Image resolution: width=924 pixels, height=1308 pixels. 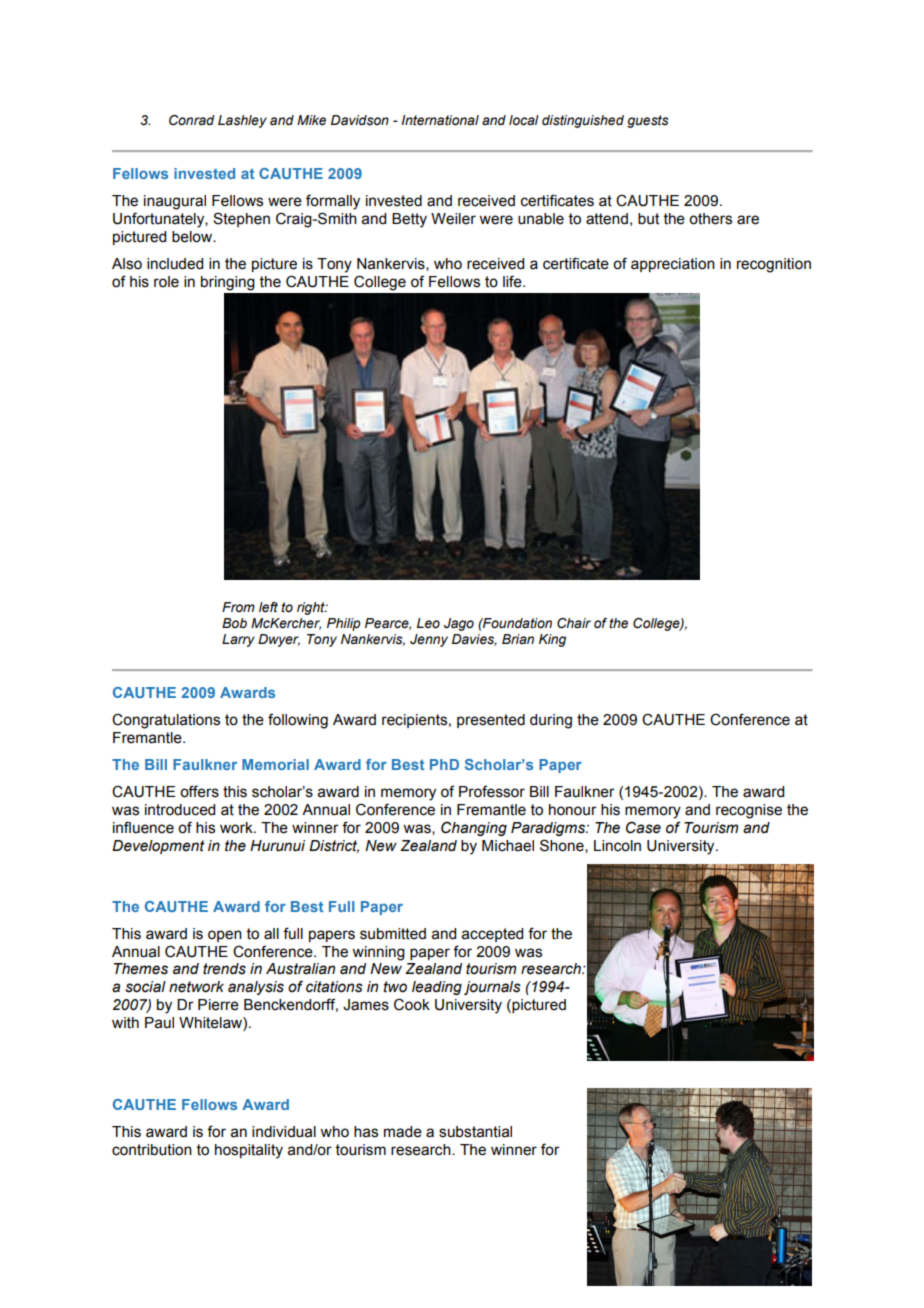 What do you see at coordinates (459, 624) in the screenshot?
I see `Jago` at bounding box center [459, 624].
